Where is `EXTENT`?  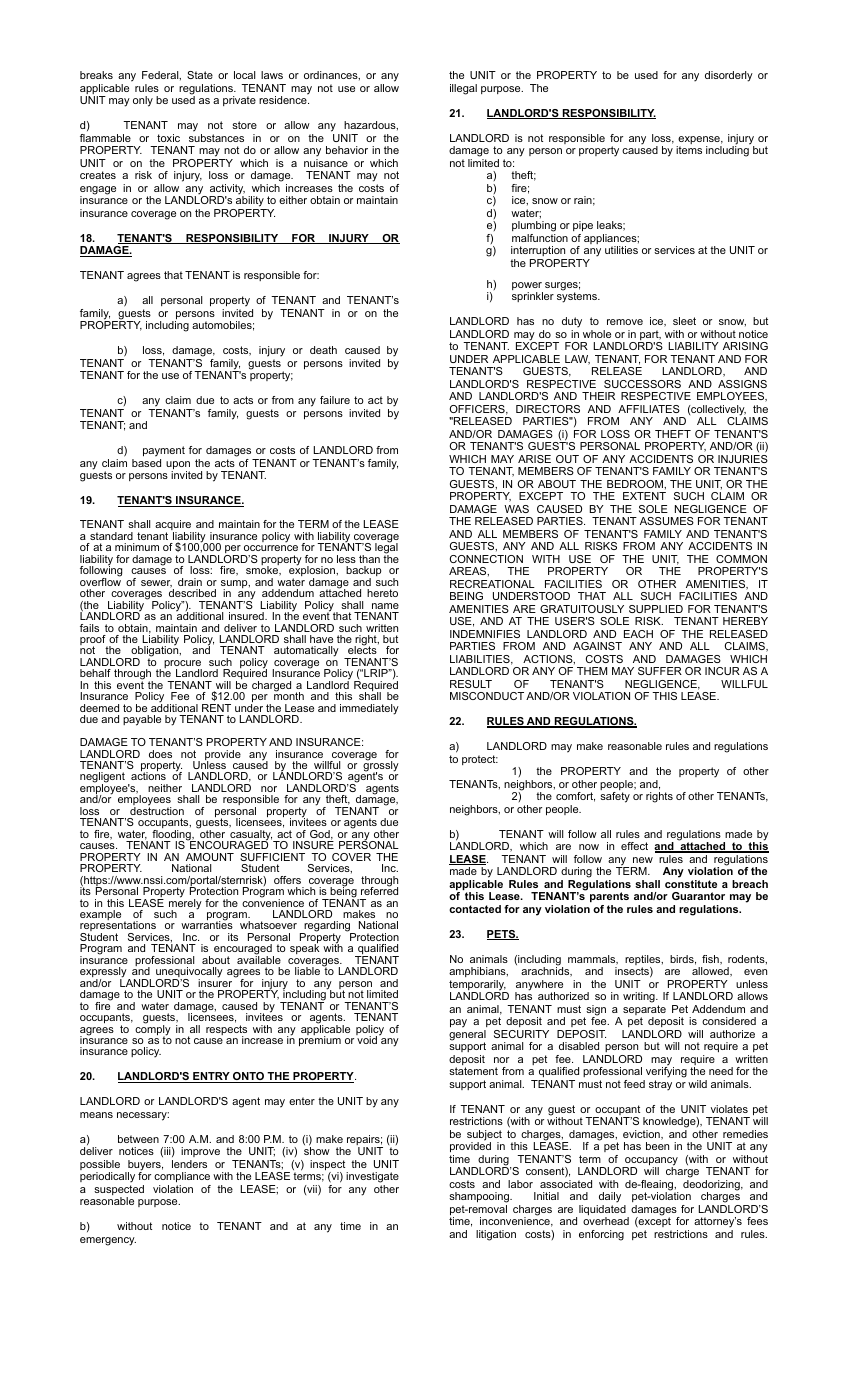 EXTENT is located at coordinates (644, 496).
